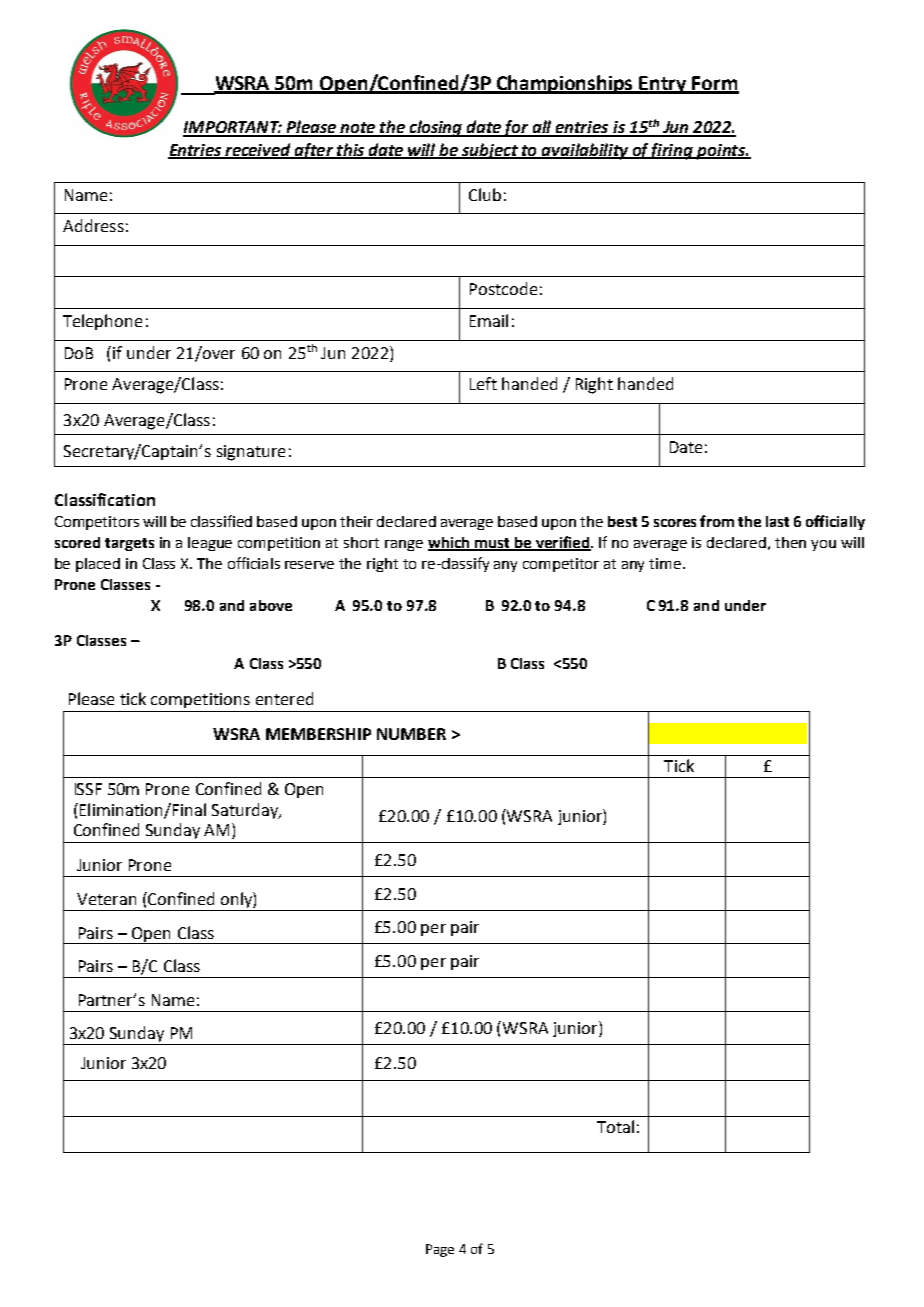  What do you see at coordinates (440, 1250) in the image?
I see `Page` at bounding box center [440, 1250].
